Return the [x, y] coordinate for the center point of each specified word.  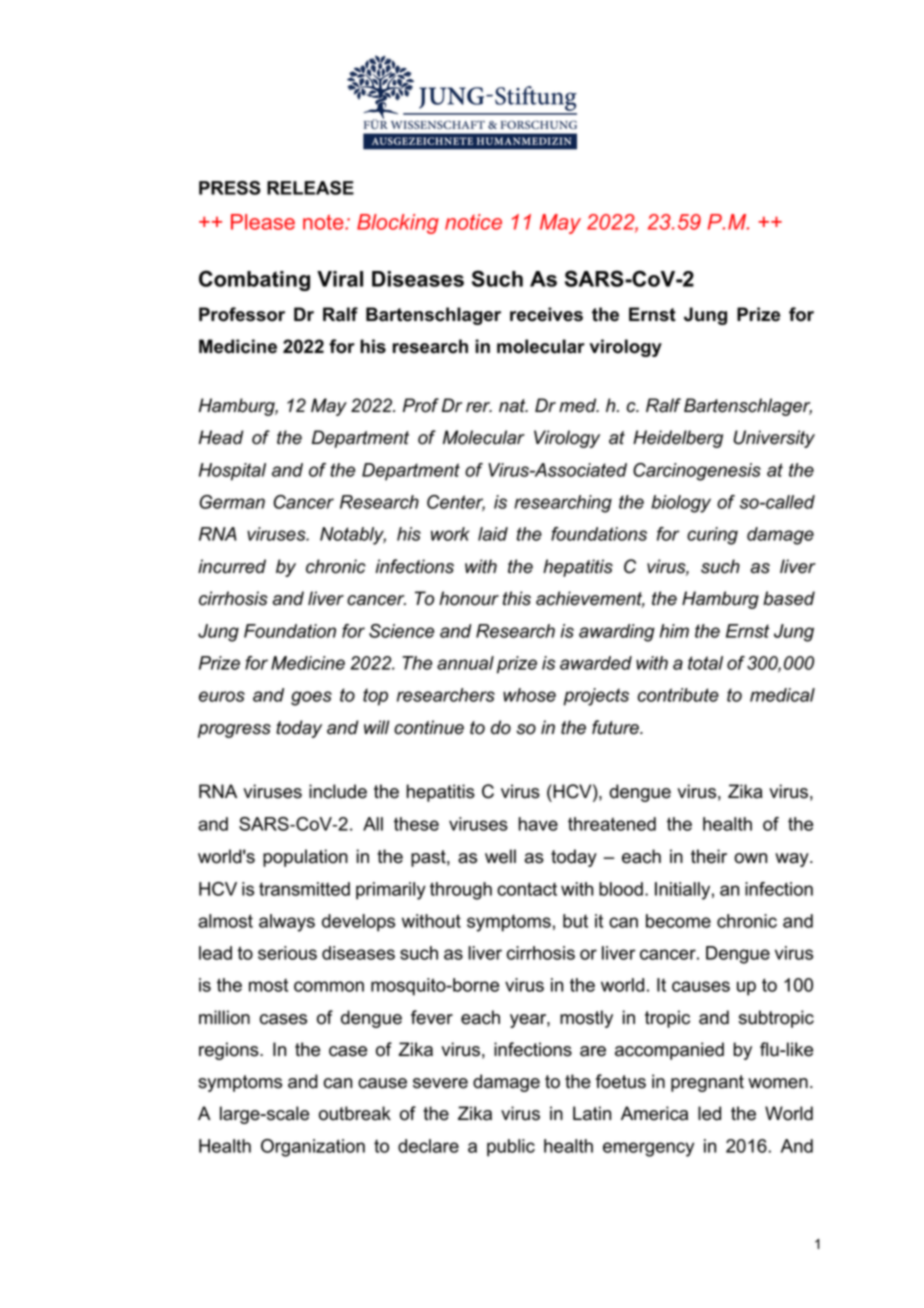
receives [546, 314]
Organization [313, 1148]
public [511, 1148]
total [705, 663]
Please [263, 222]
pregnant [707, 1083]
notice [473, 222]
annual [465, 663]
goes [311, 698]
